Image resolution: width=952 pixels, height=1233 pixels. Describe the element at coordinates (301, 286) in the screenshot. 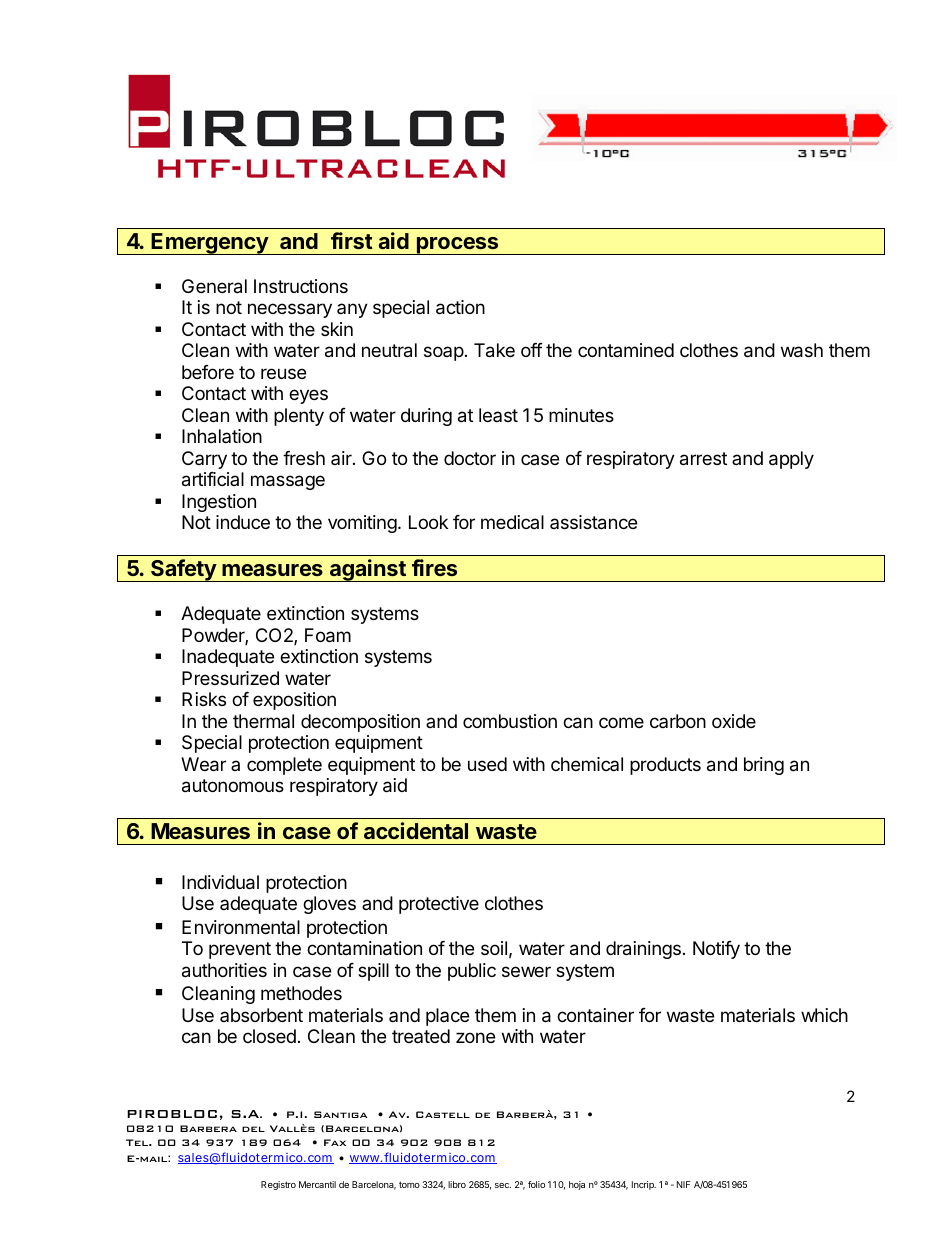

I see `Instructions` at that location.
